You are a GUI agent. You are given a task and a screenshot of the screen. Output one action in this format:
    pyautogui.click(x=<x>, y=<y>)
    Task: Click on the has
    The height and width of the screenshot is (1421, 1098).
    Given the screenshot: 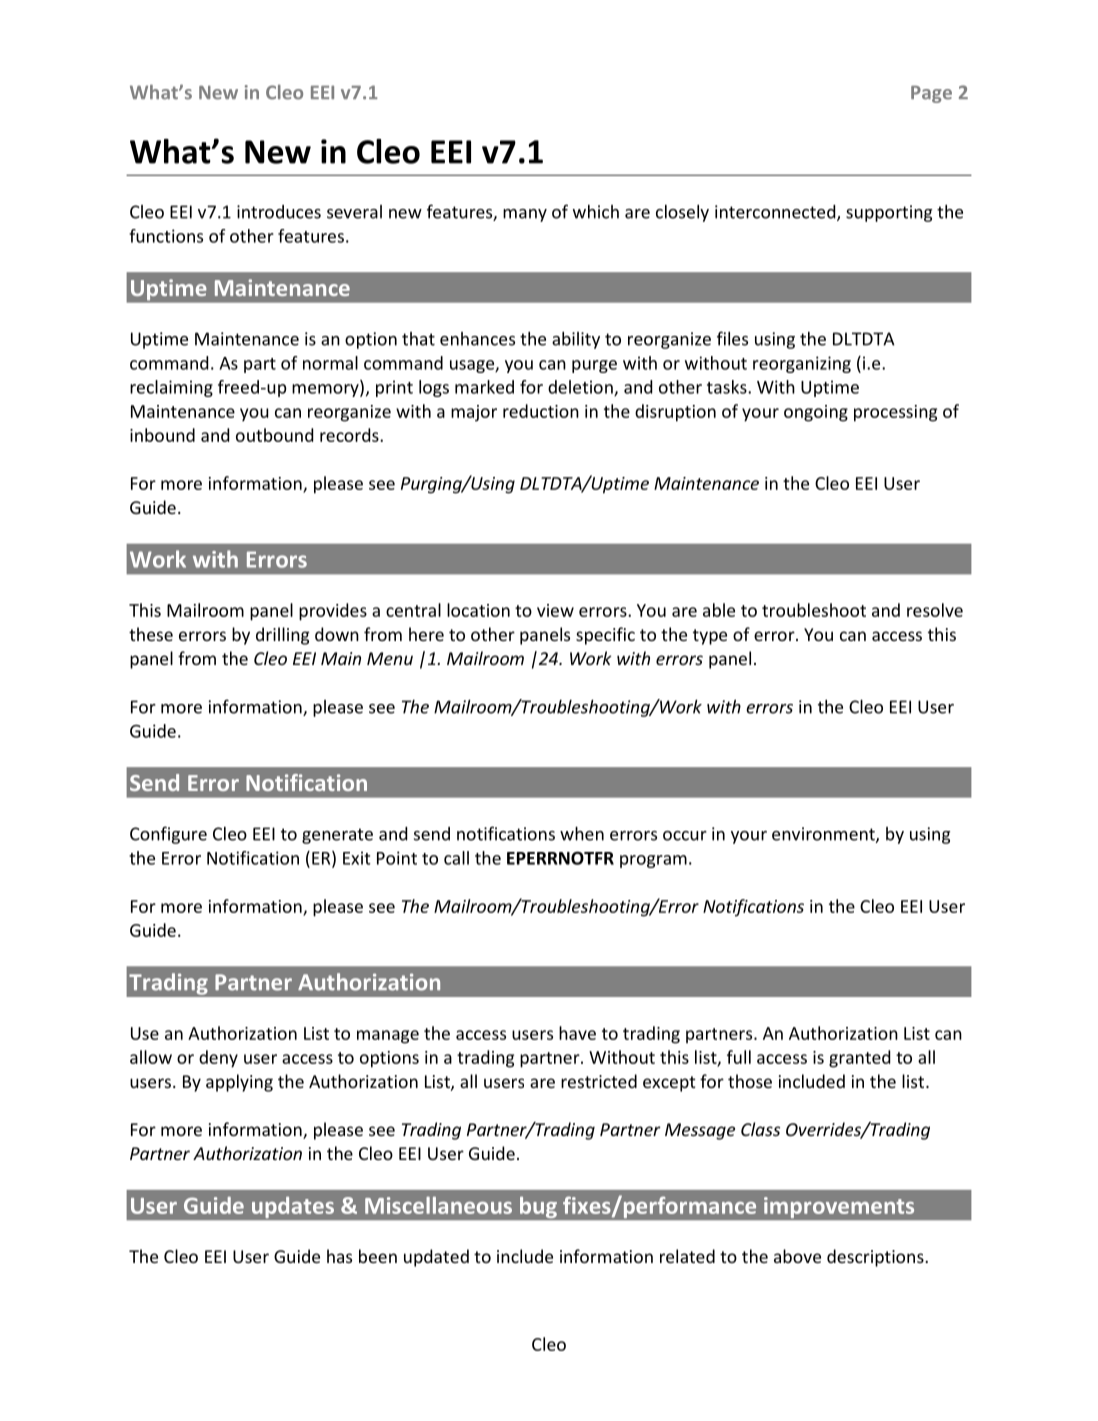 What is the action you would take?
    pyautogui.click(x=339, y=1256)
